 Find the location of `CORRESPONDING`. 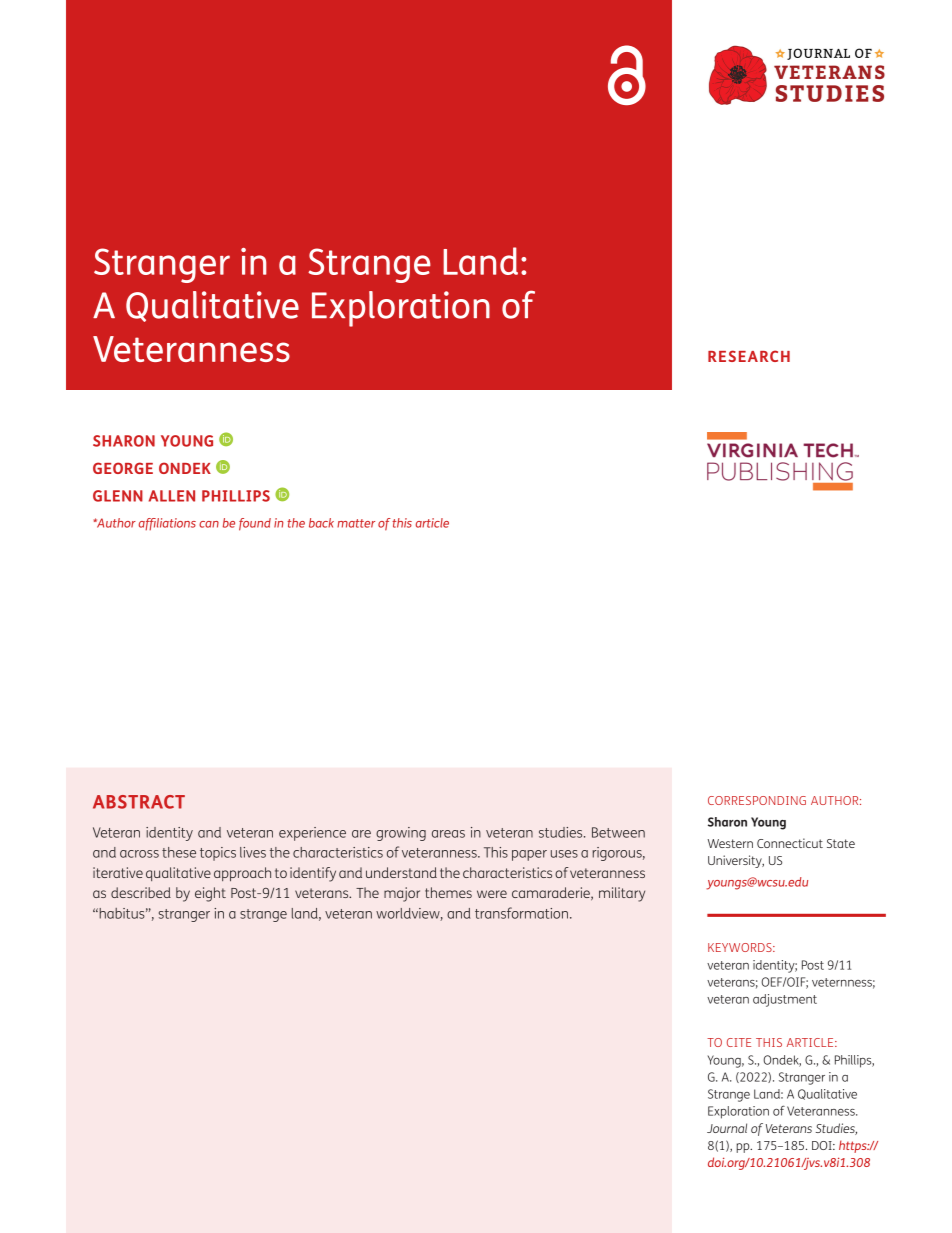

CORRESPONDING is located at coordinates (757, 800).
